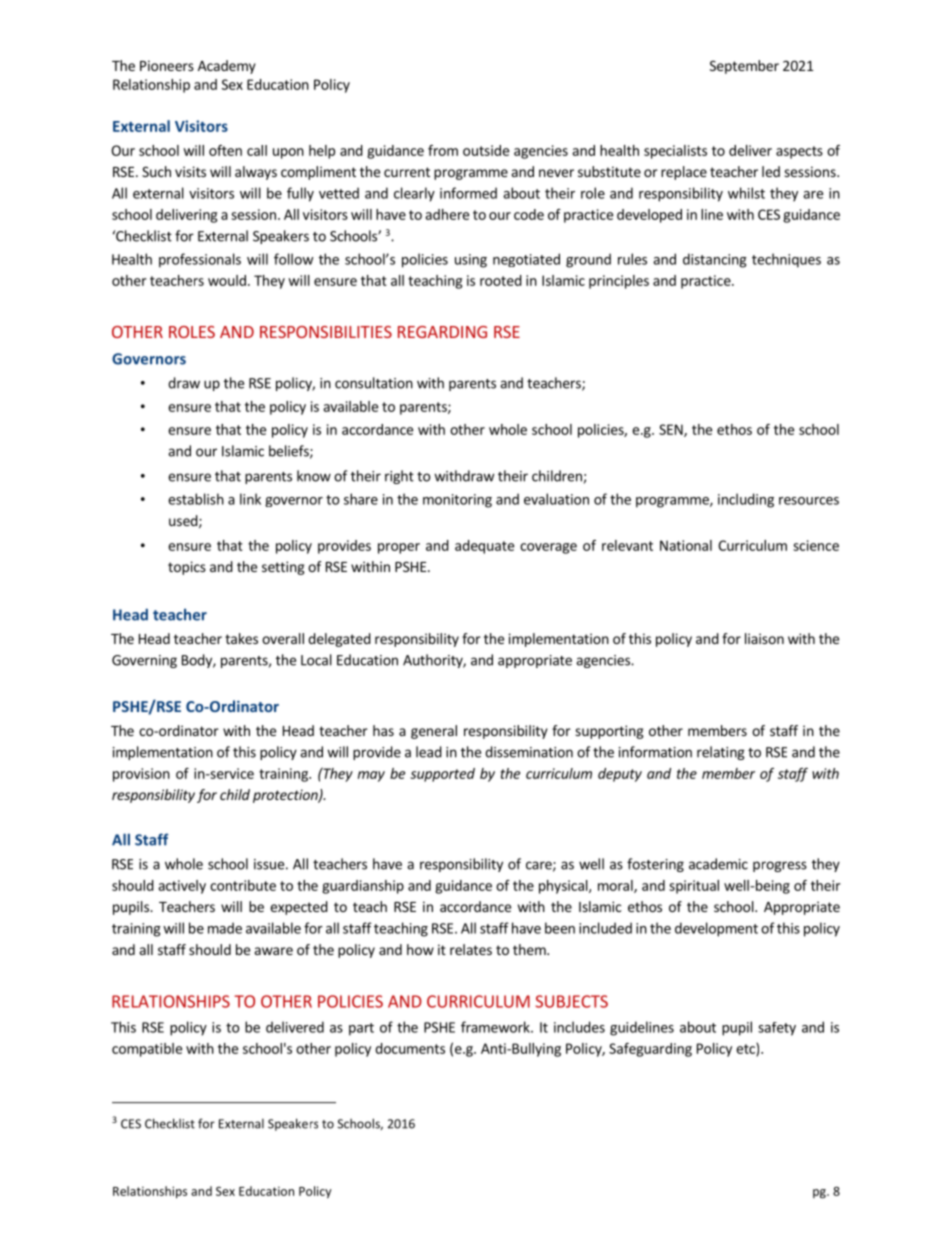 This page has height=1233, width=952. I want to click on outside, so click(486, 150).
